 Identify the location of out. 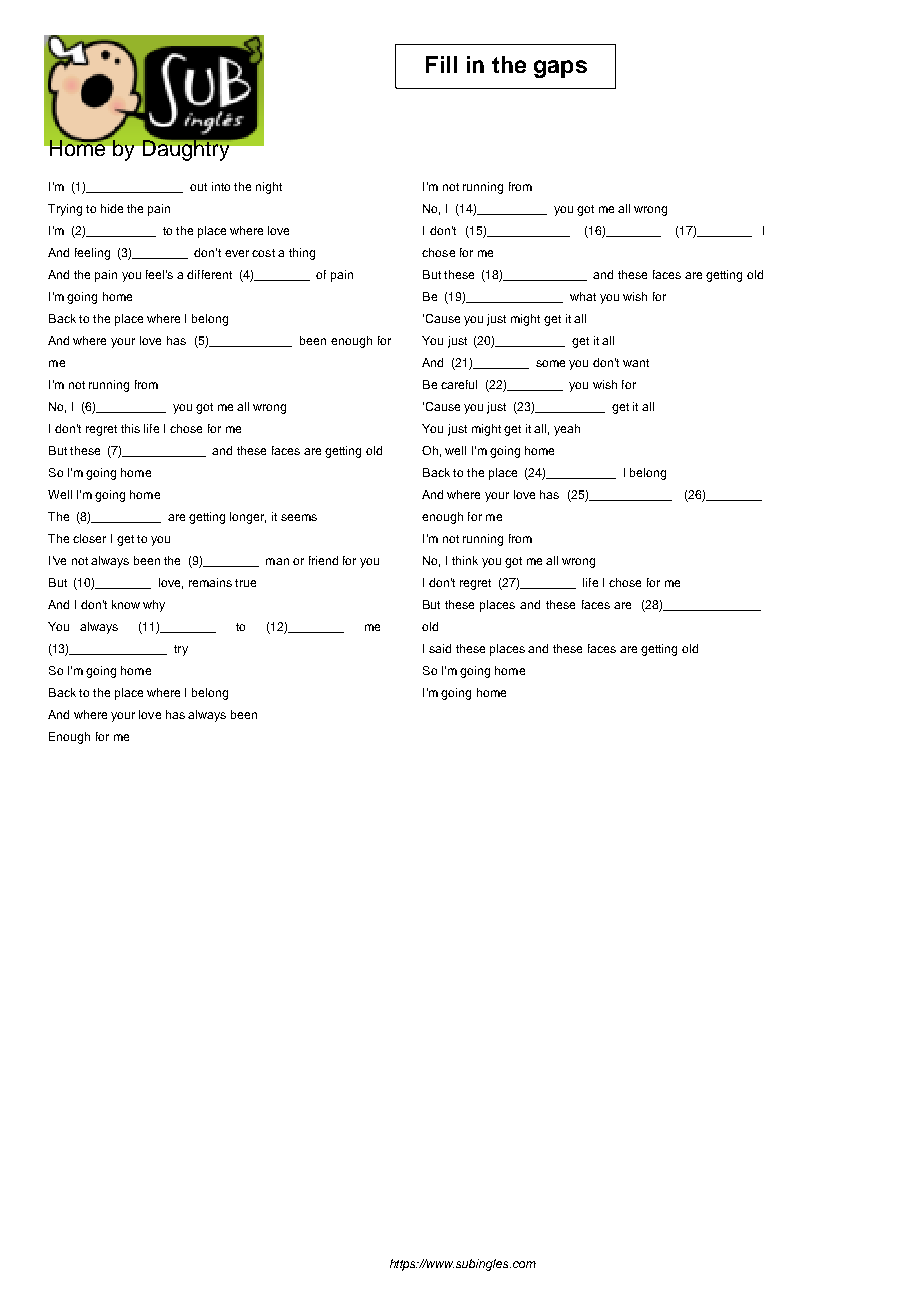
(198, 187).
